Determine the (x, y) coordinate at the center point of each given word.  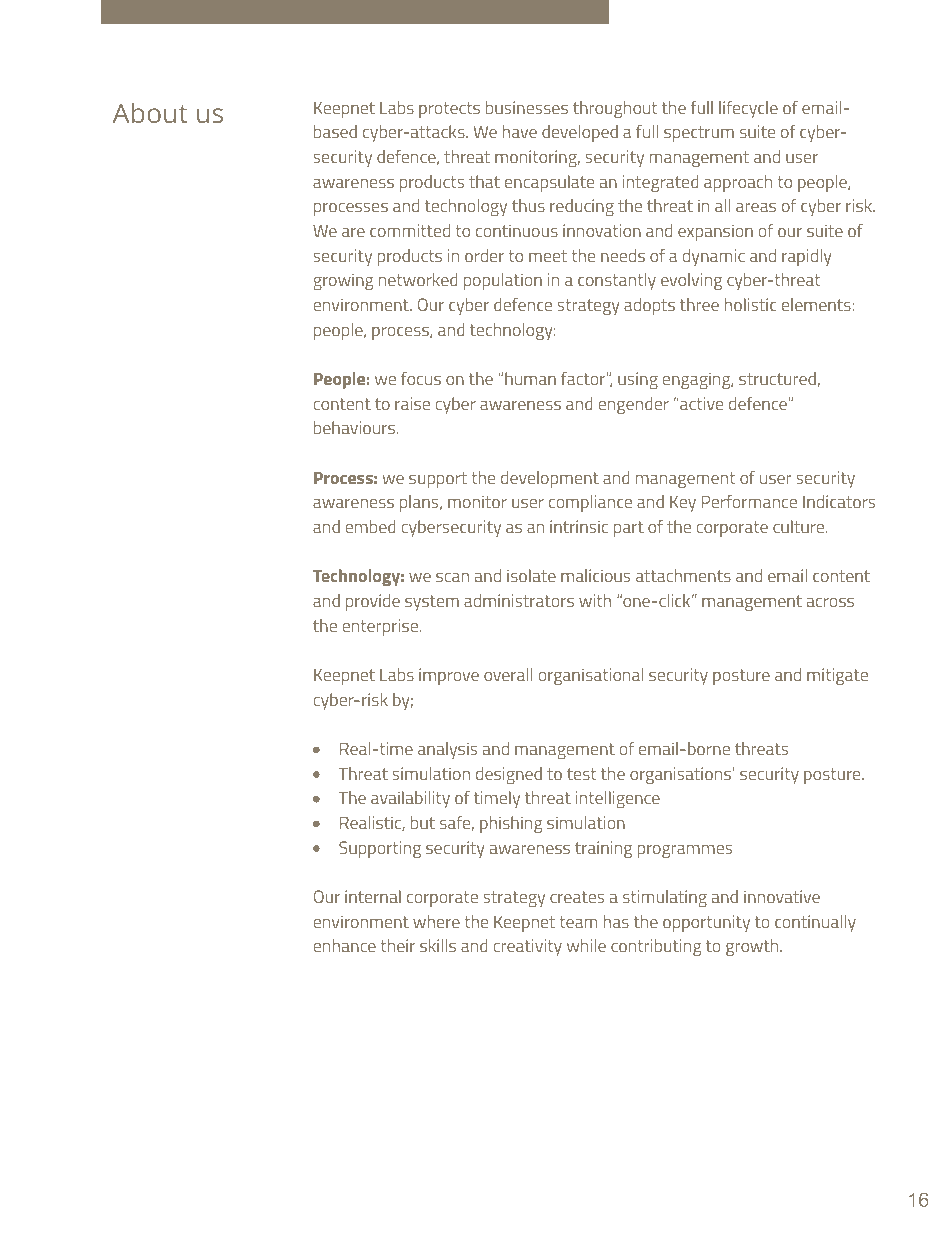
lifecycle (748, 109)
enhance (344, 945)
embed (370, 526)
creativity (527, 947)
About (150, 112)
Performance (749, 501)
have (520, 131)
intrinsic (579, 526)
